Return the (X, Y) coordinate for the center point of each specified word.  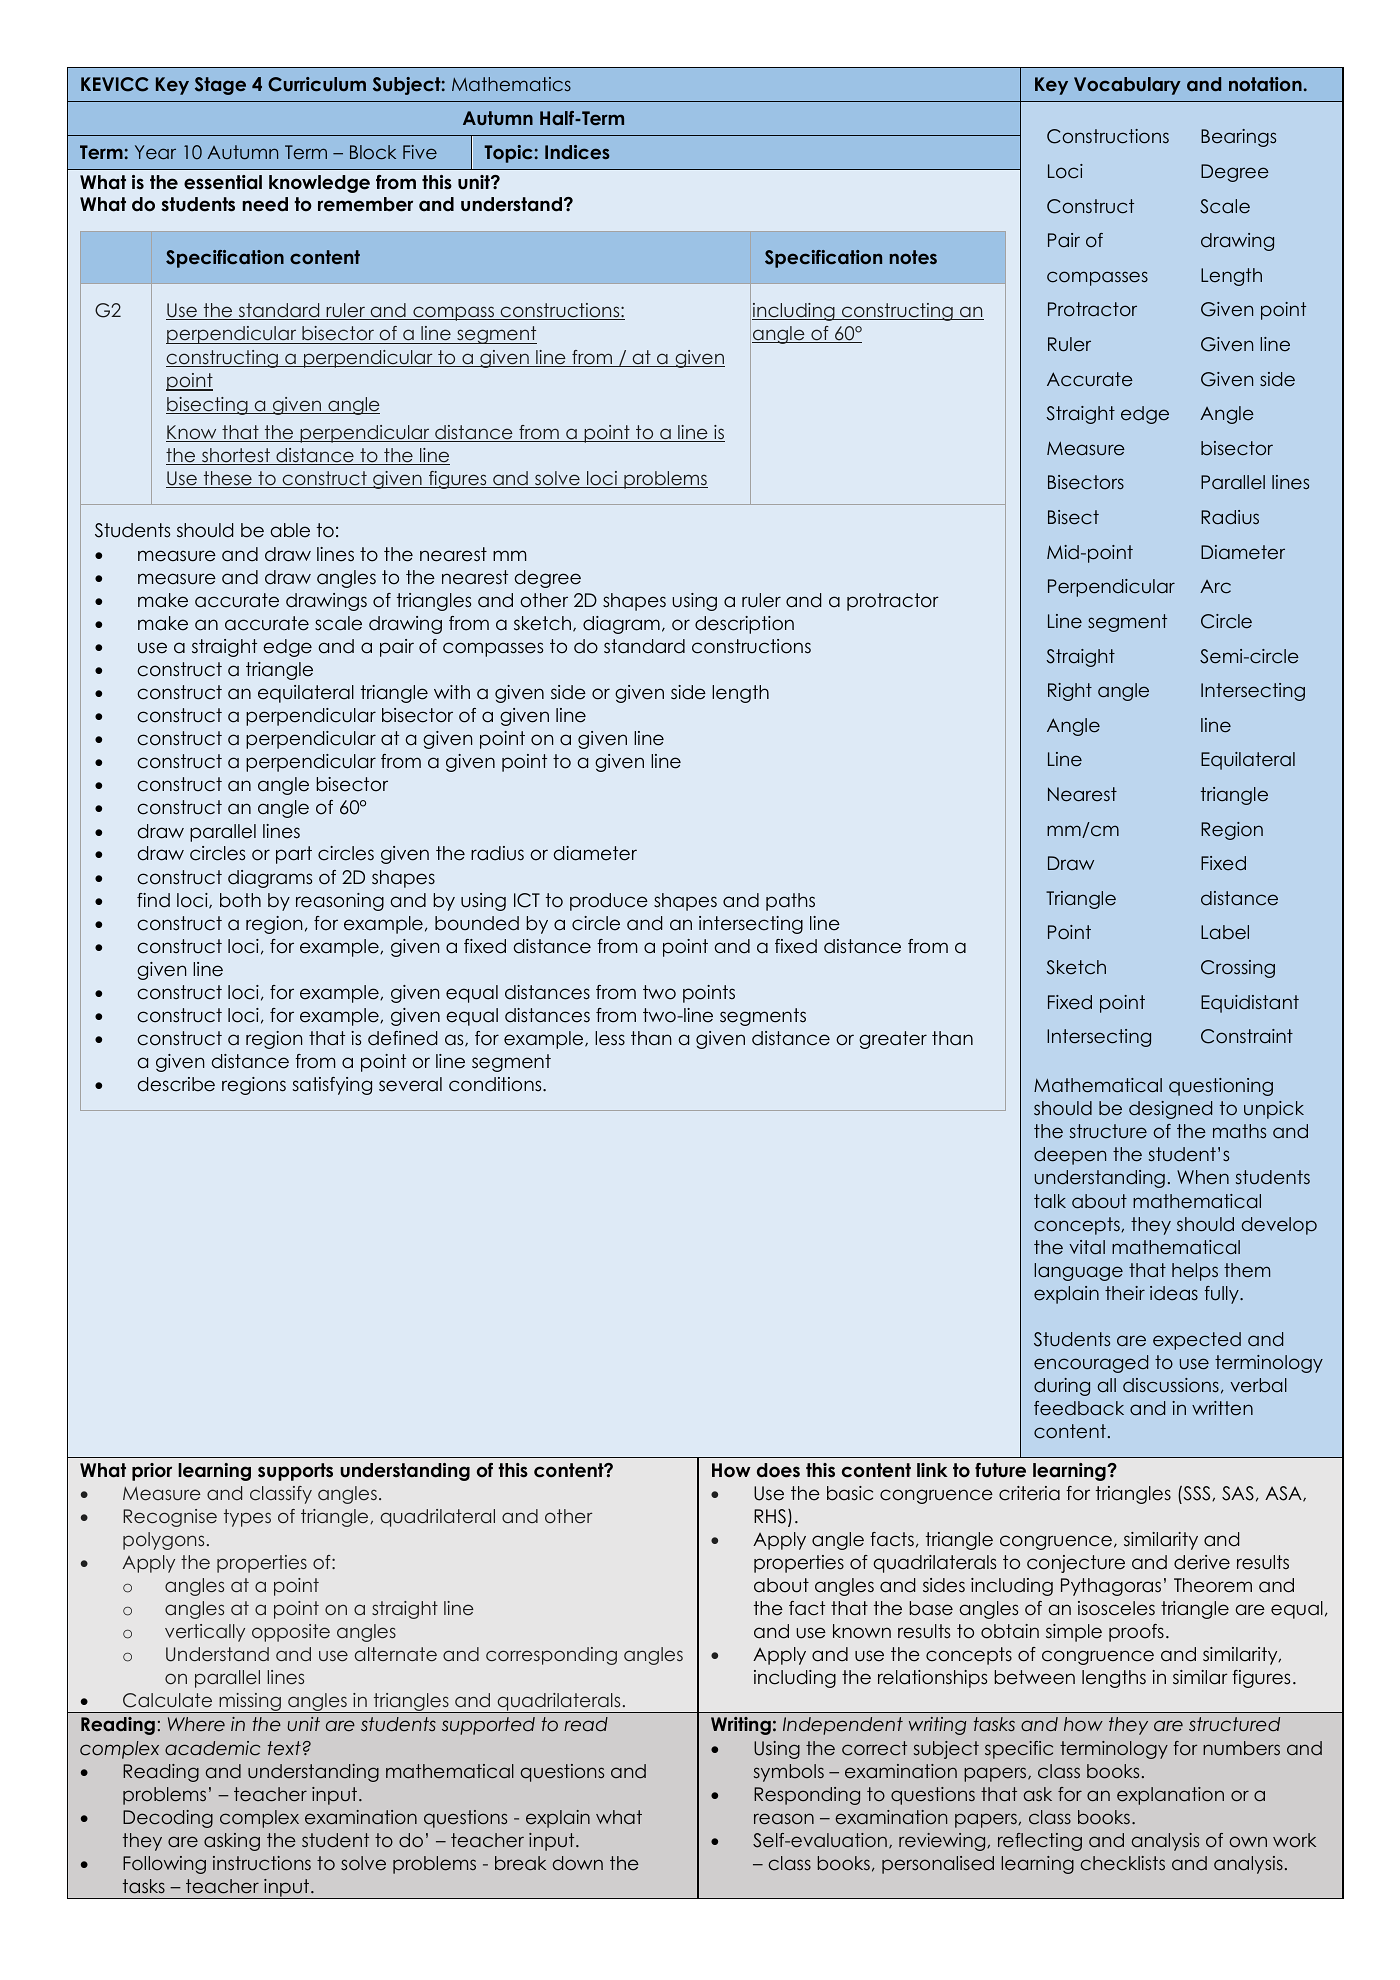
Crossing (1238, 969)
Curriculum (317, 84)
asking (232, 1842)
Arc (1215, 587)
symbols (789, 1773)
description (744, 625)
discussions (1171, 1385)
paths (790, 902)
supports (295, 1472)
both (240, 900)
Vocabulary (1127, 86)
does (778, 1470)
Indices (577, 152)
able (290, 530)
